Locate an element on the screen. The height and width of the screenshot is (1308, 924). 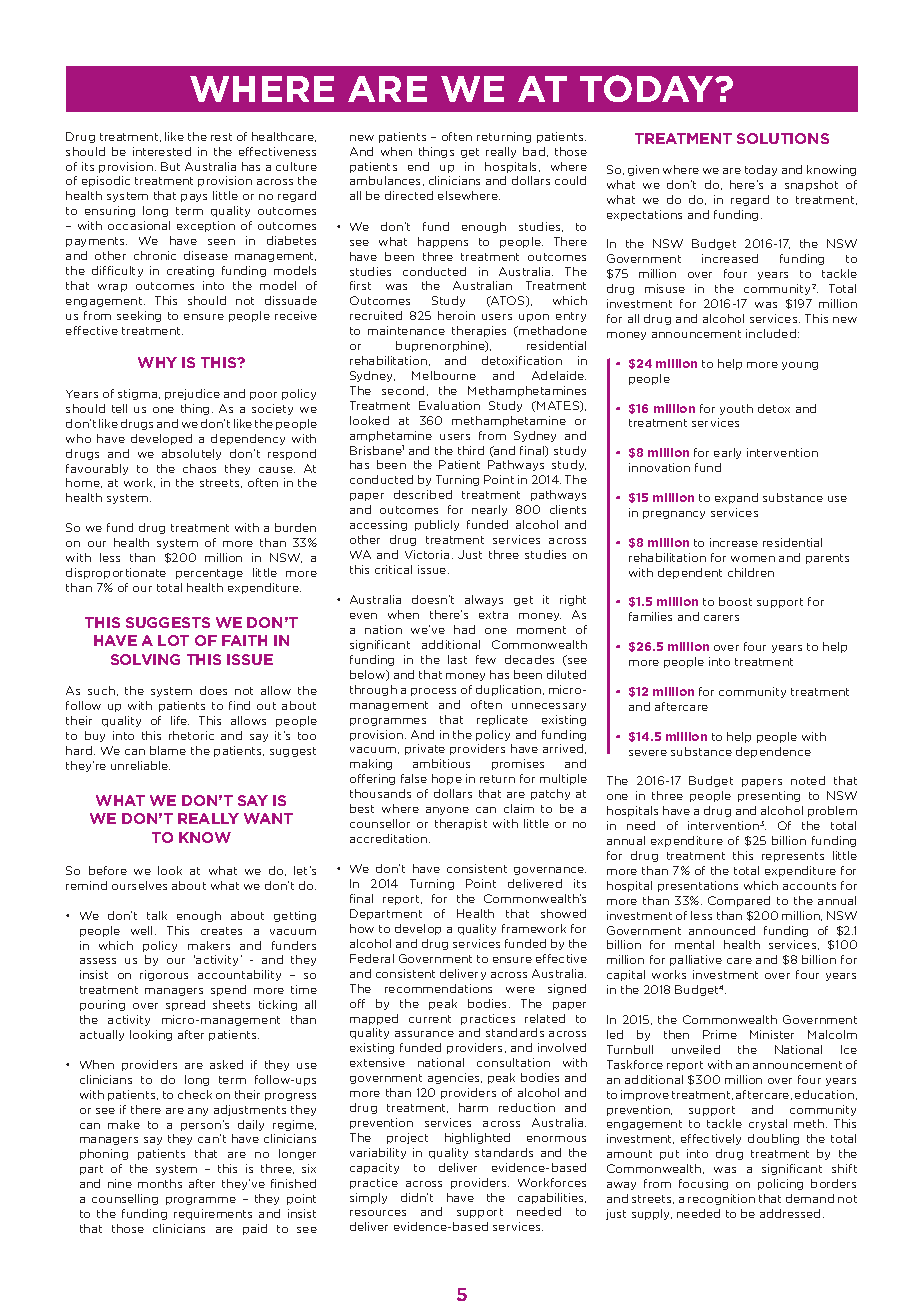
SOLVING is located at coordinates (145, 659).
